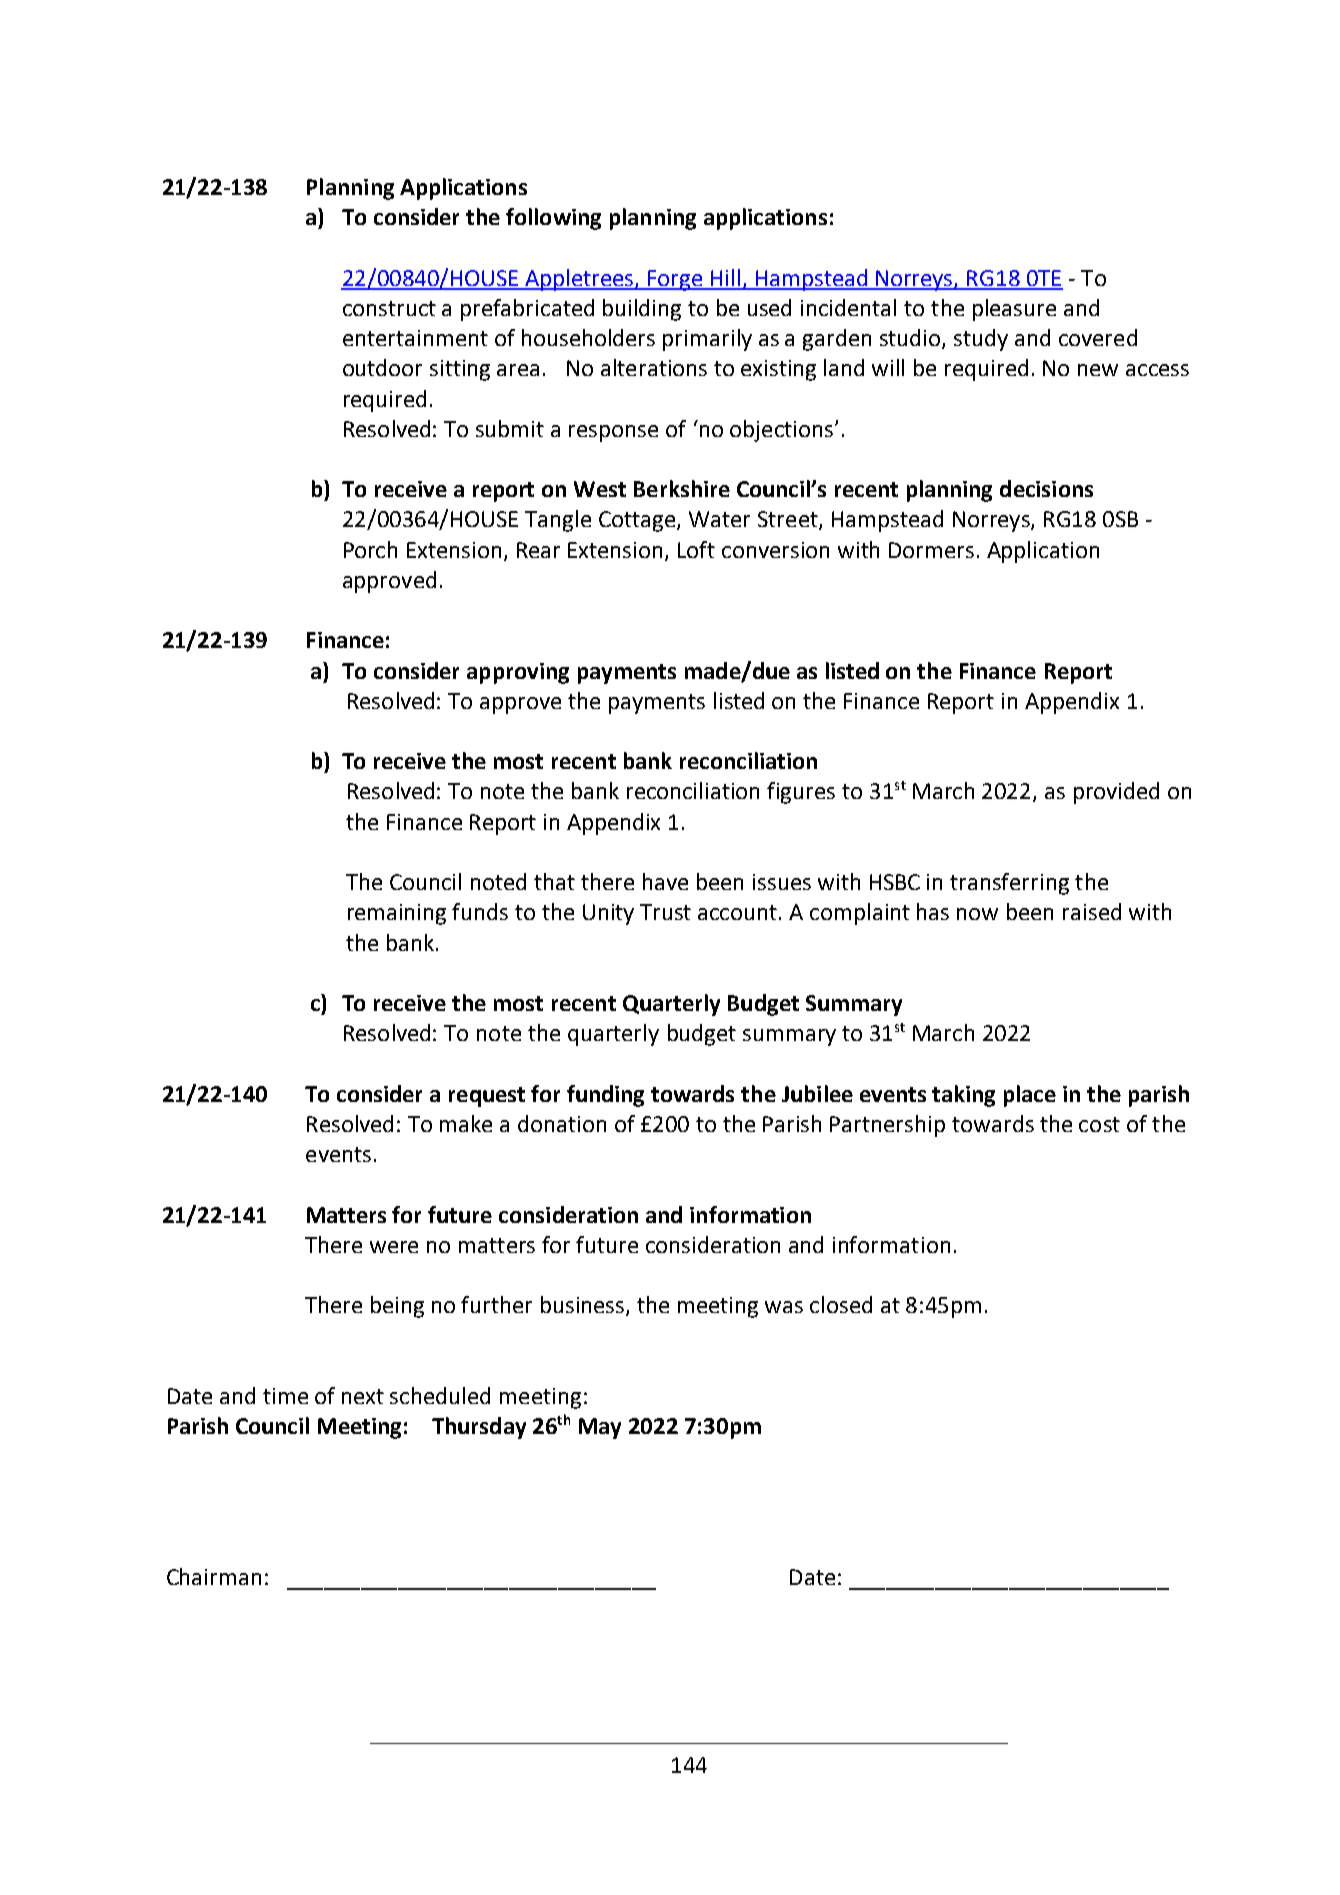 The image size is (1340, 1895). I want to click on pleasure, so click(1014, 310).
